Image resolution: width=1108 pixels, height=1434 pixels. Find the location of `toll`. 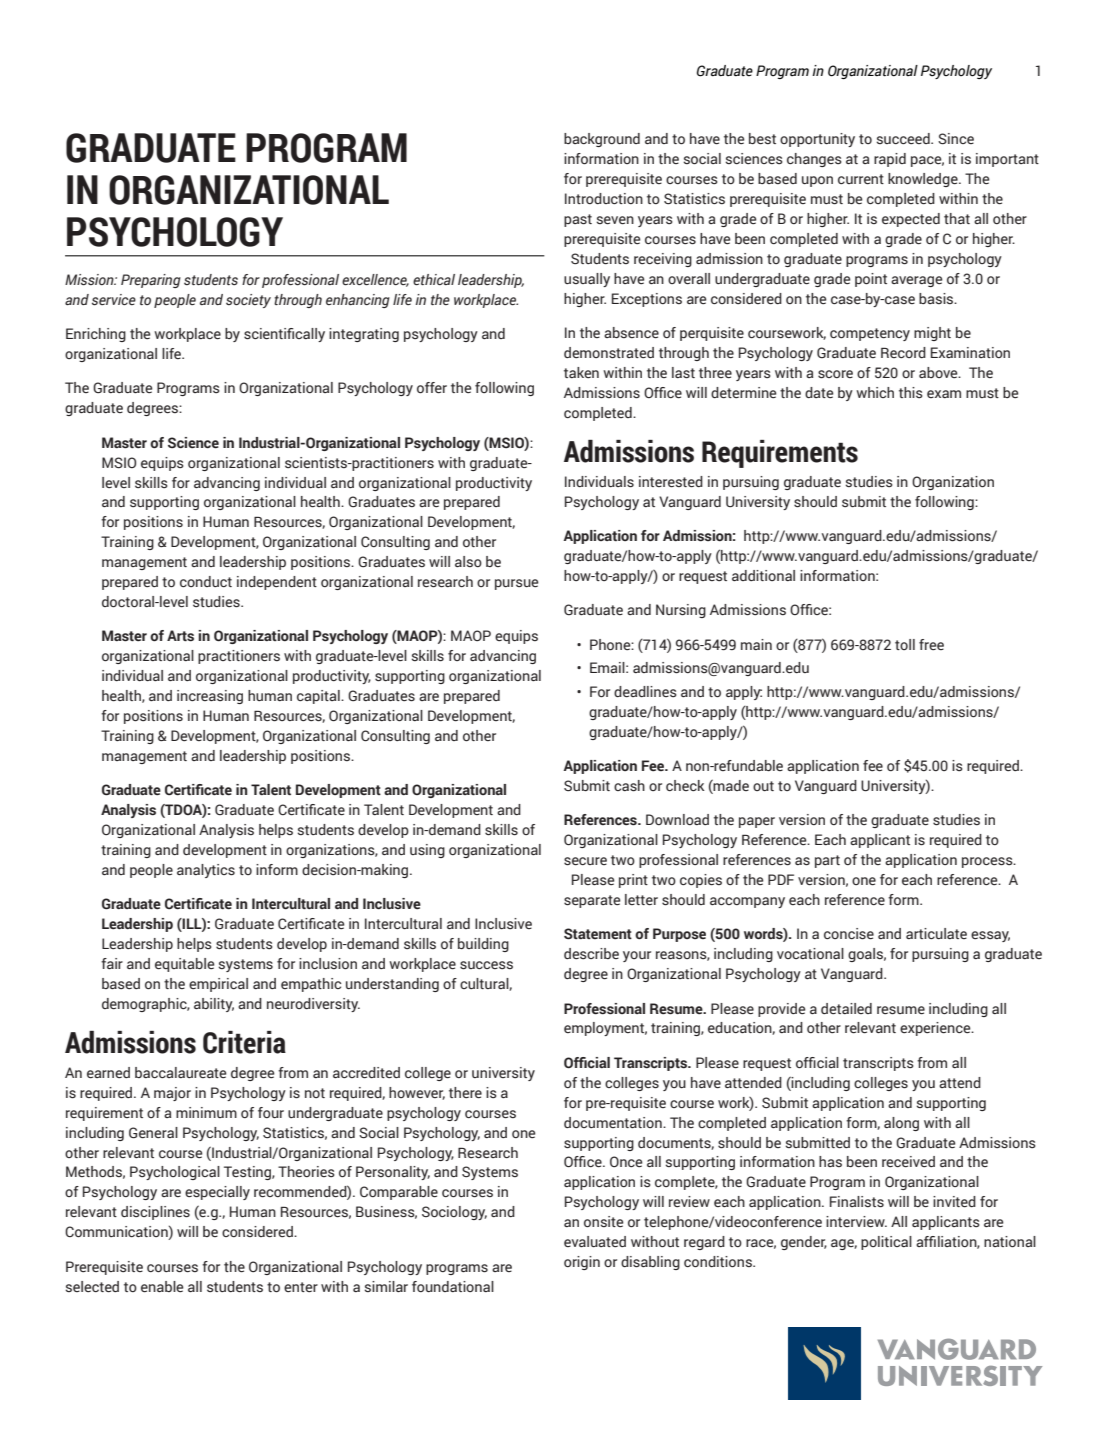

toll is located at coordinates (905, 644).
